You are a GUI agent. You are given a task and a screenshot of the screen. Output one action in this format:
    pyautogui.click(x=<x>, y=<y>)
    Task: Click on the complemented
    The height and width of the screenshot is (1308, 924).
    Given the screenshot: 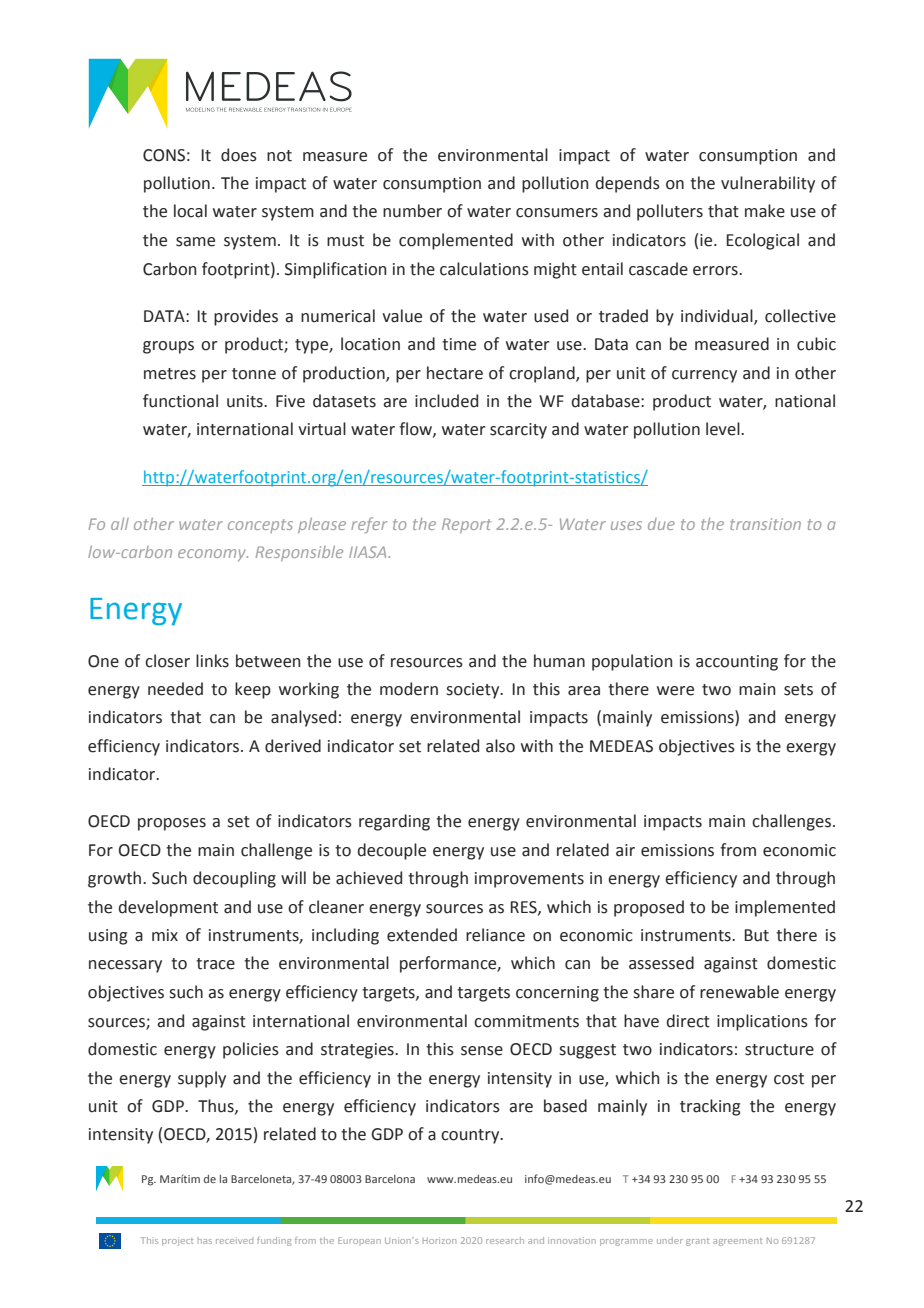 What is the action you would take?
    pyautogui.click(x=456, y=241)
